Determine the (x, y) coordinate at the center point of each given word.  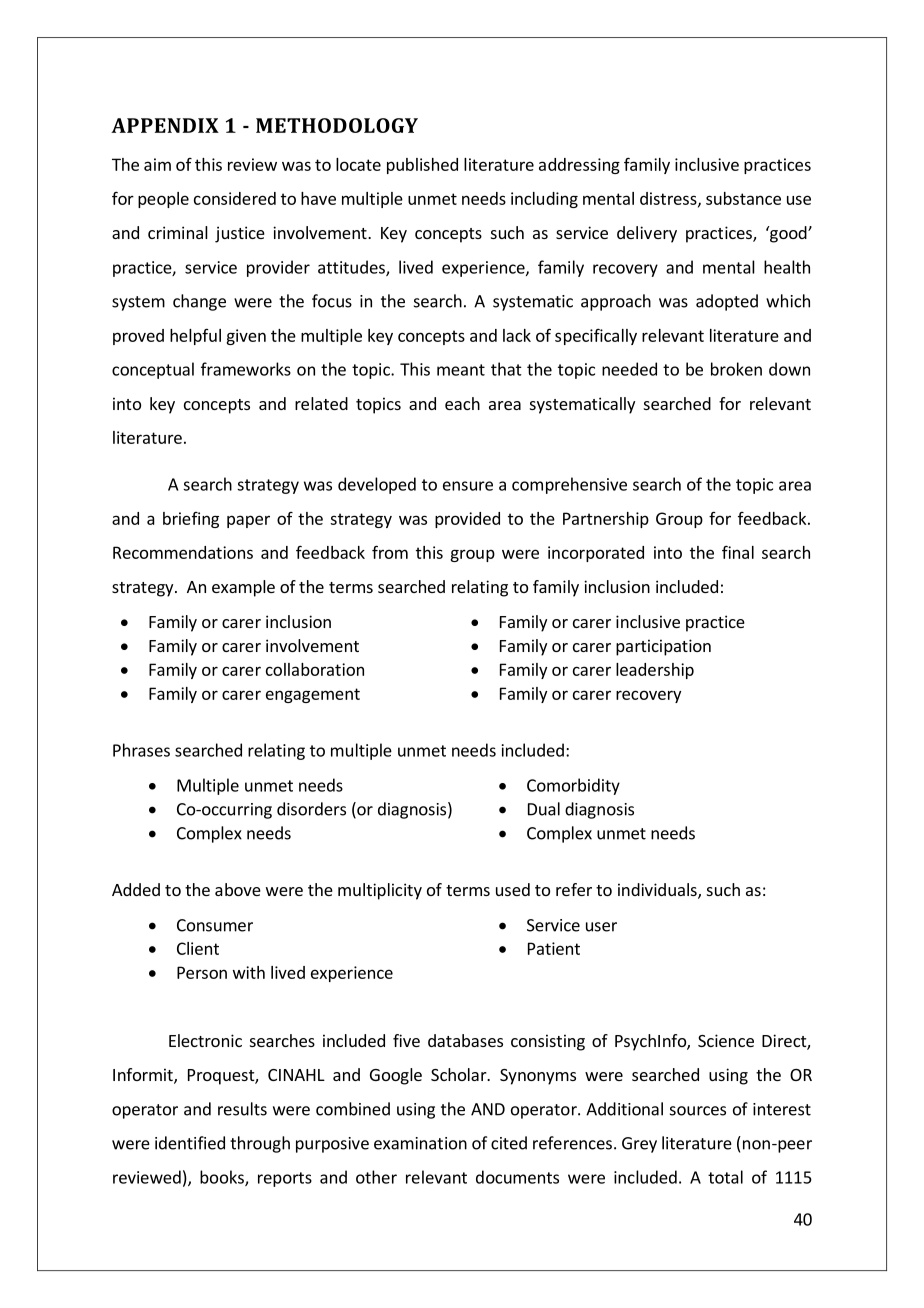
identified (190, 1143)
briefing (191, 520)
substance (743, 198)
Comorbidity (573, 786)
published (422, 166)
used (513, 889)
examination (420, 1143)
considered (235, 198)
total (725, 1177)
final (738, 552)
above (238, 889)
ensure (468, 486)
